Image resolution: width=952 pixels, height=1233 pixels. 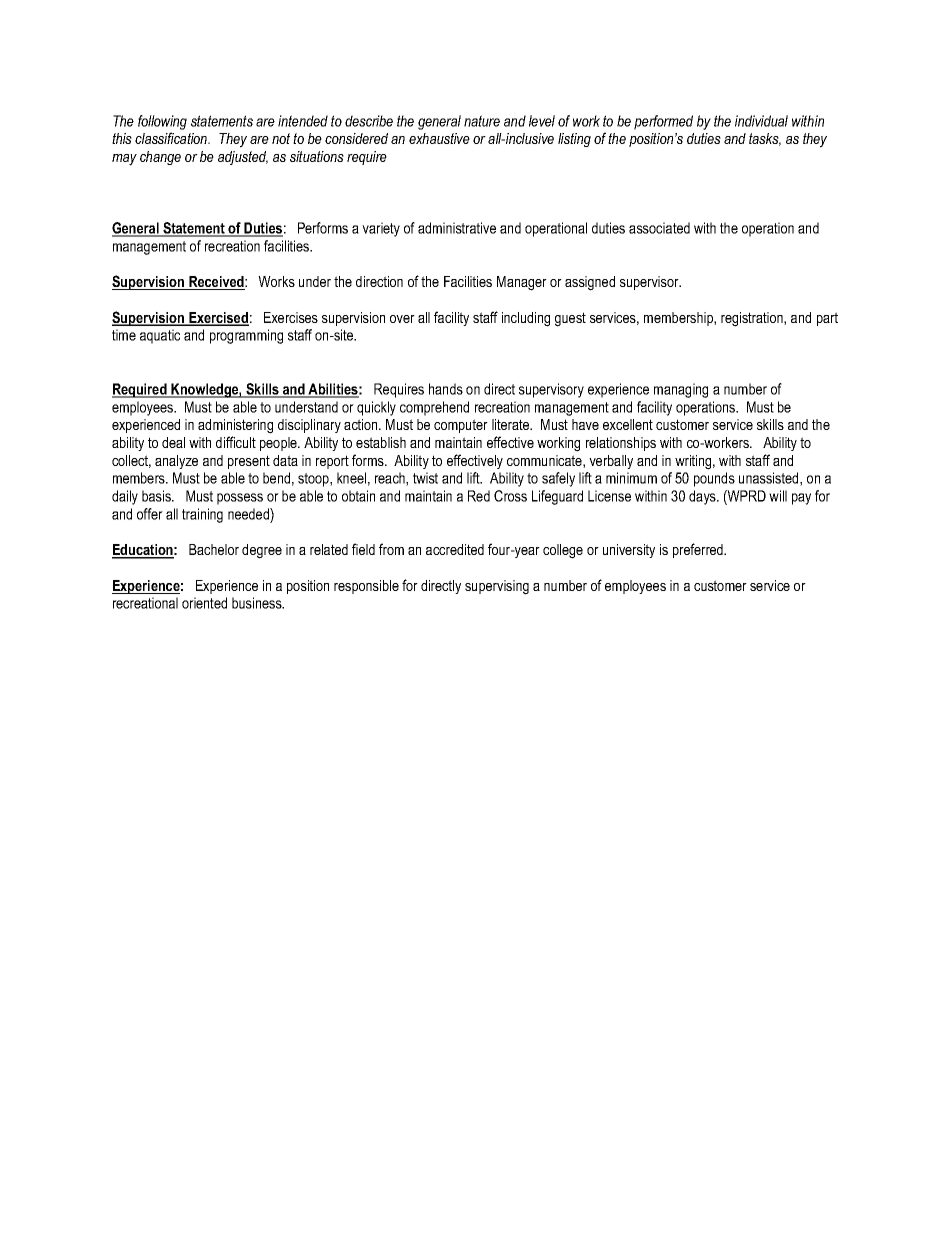 I want to click on hands, so click(x=446, y=389).
